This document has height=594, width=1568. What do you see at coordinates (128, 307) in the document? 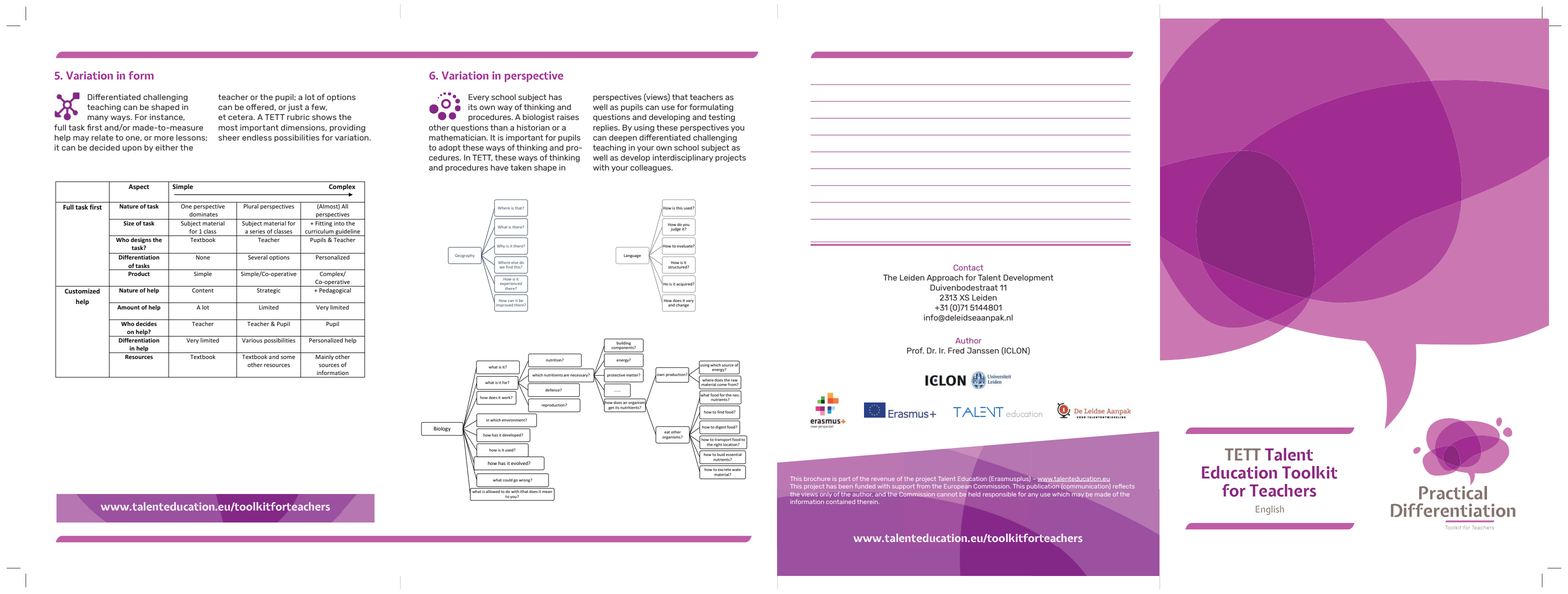
I see `Amount` at bounding box center [128, 307].
